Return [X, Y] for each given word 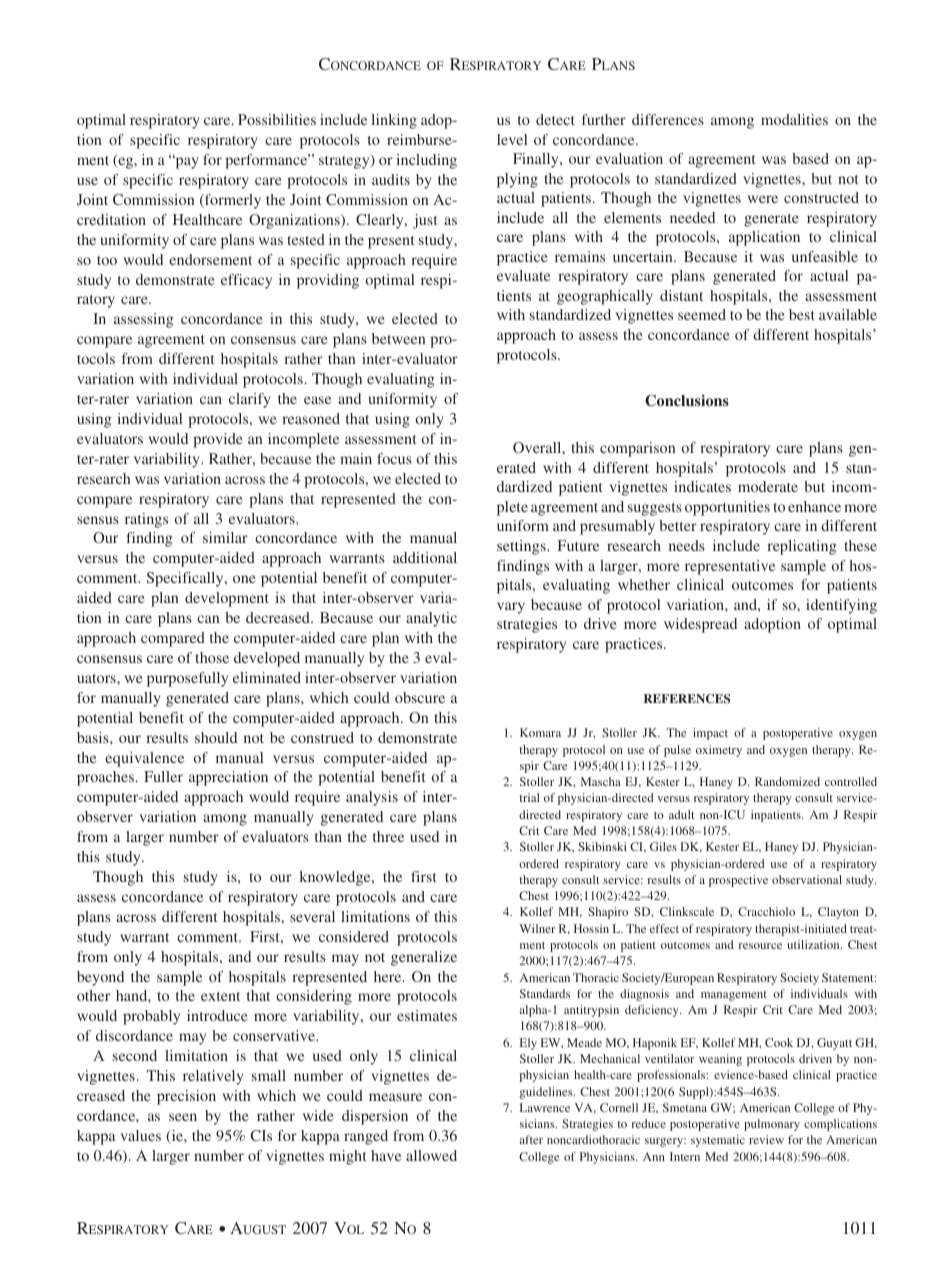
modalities [794, 119]
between [399, 338]
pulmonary [772, 1125]
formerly [232, 201]
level [512, 139]
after [531, 1139]
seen [183, 1117]
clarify [250, 400]
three [388, 836]
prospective [738, 881]
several [312, 916]
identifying [841, 606]
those [212, 657]
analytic [431, 619]
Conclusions [687, 401]
